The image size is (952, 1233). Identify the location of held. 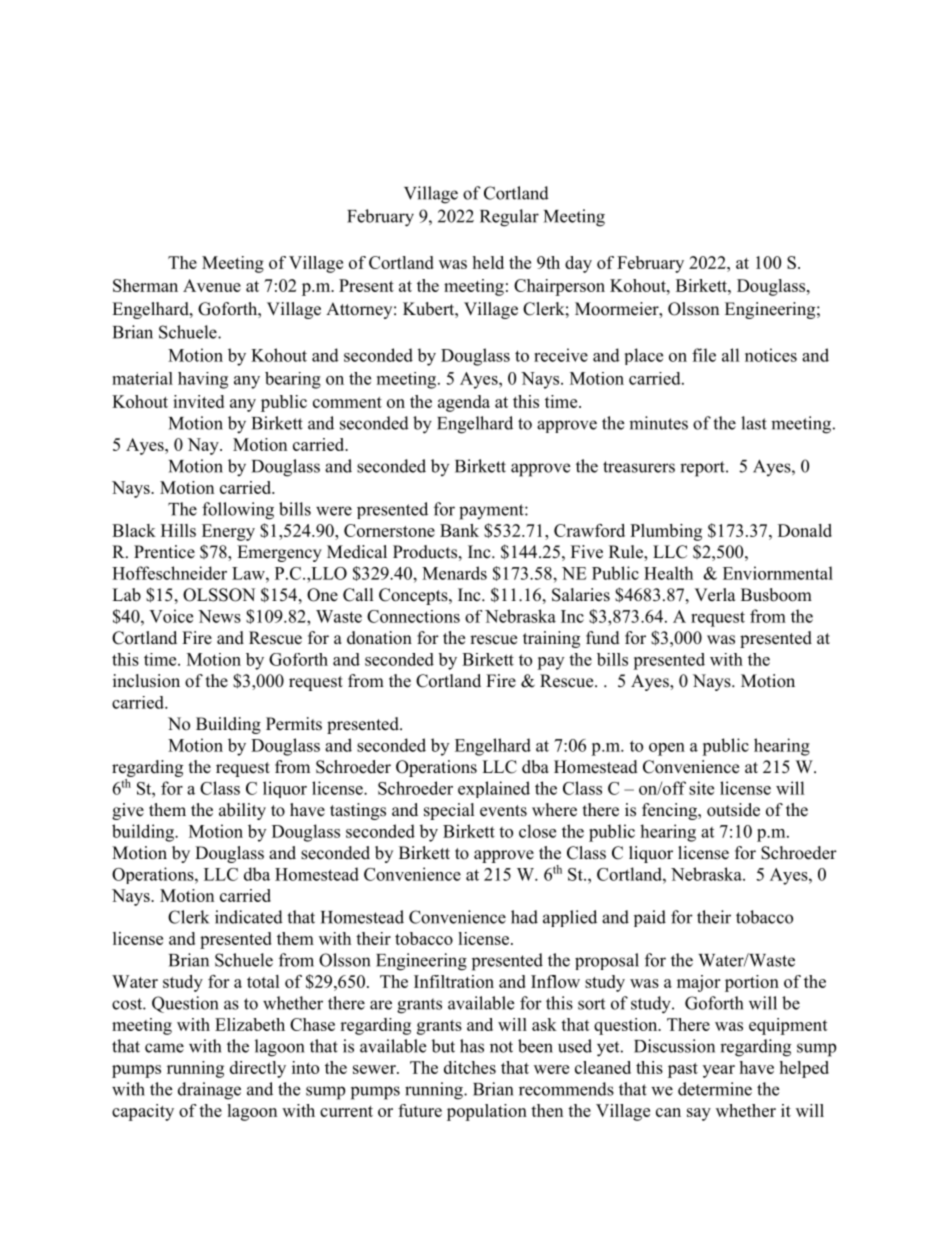
(488, 262).
